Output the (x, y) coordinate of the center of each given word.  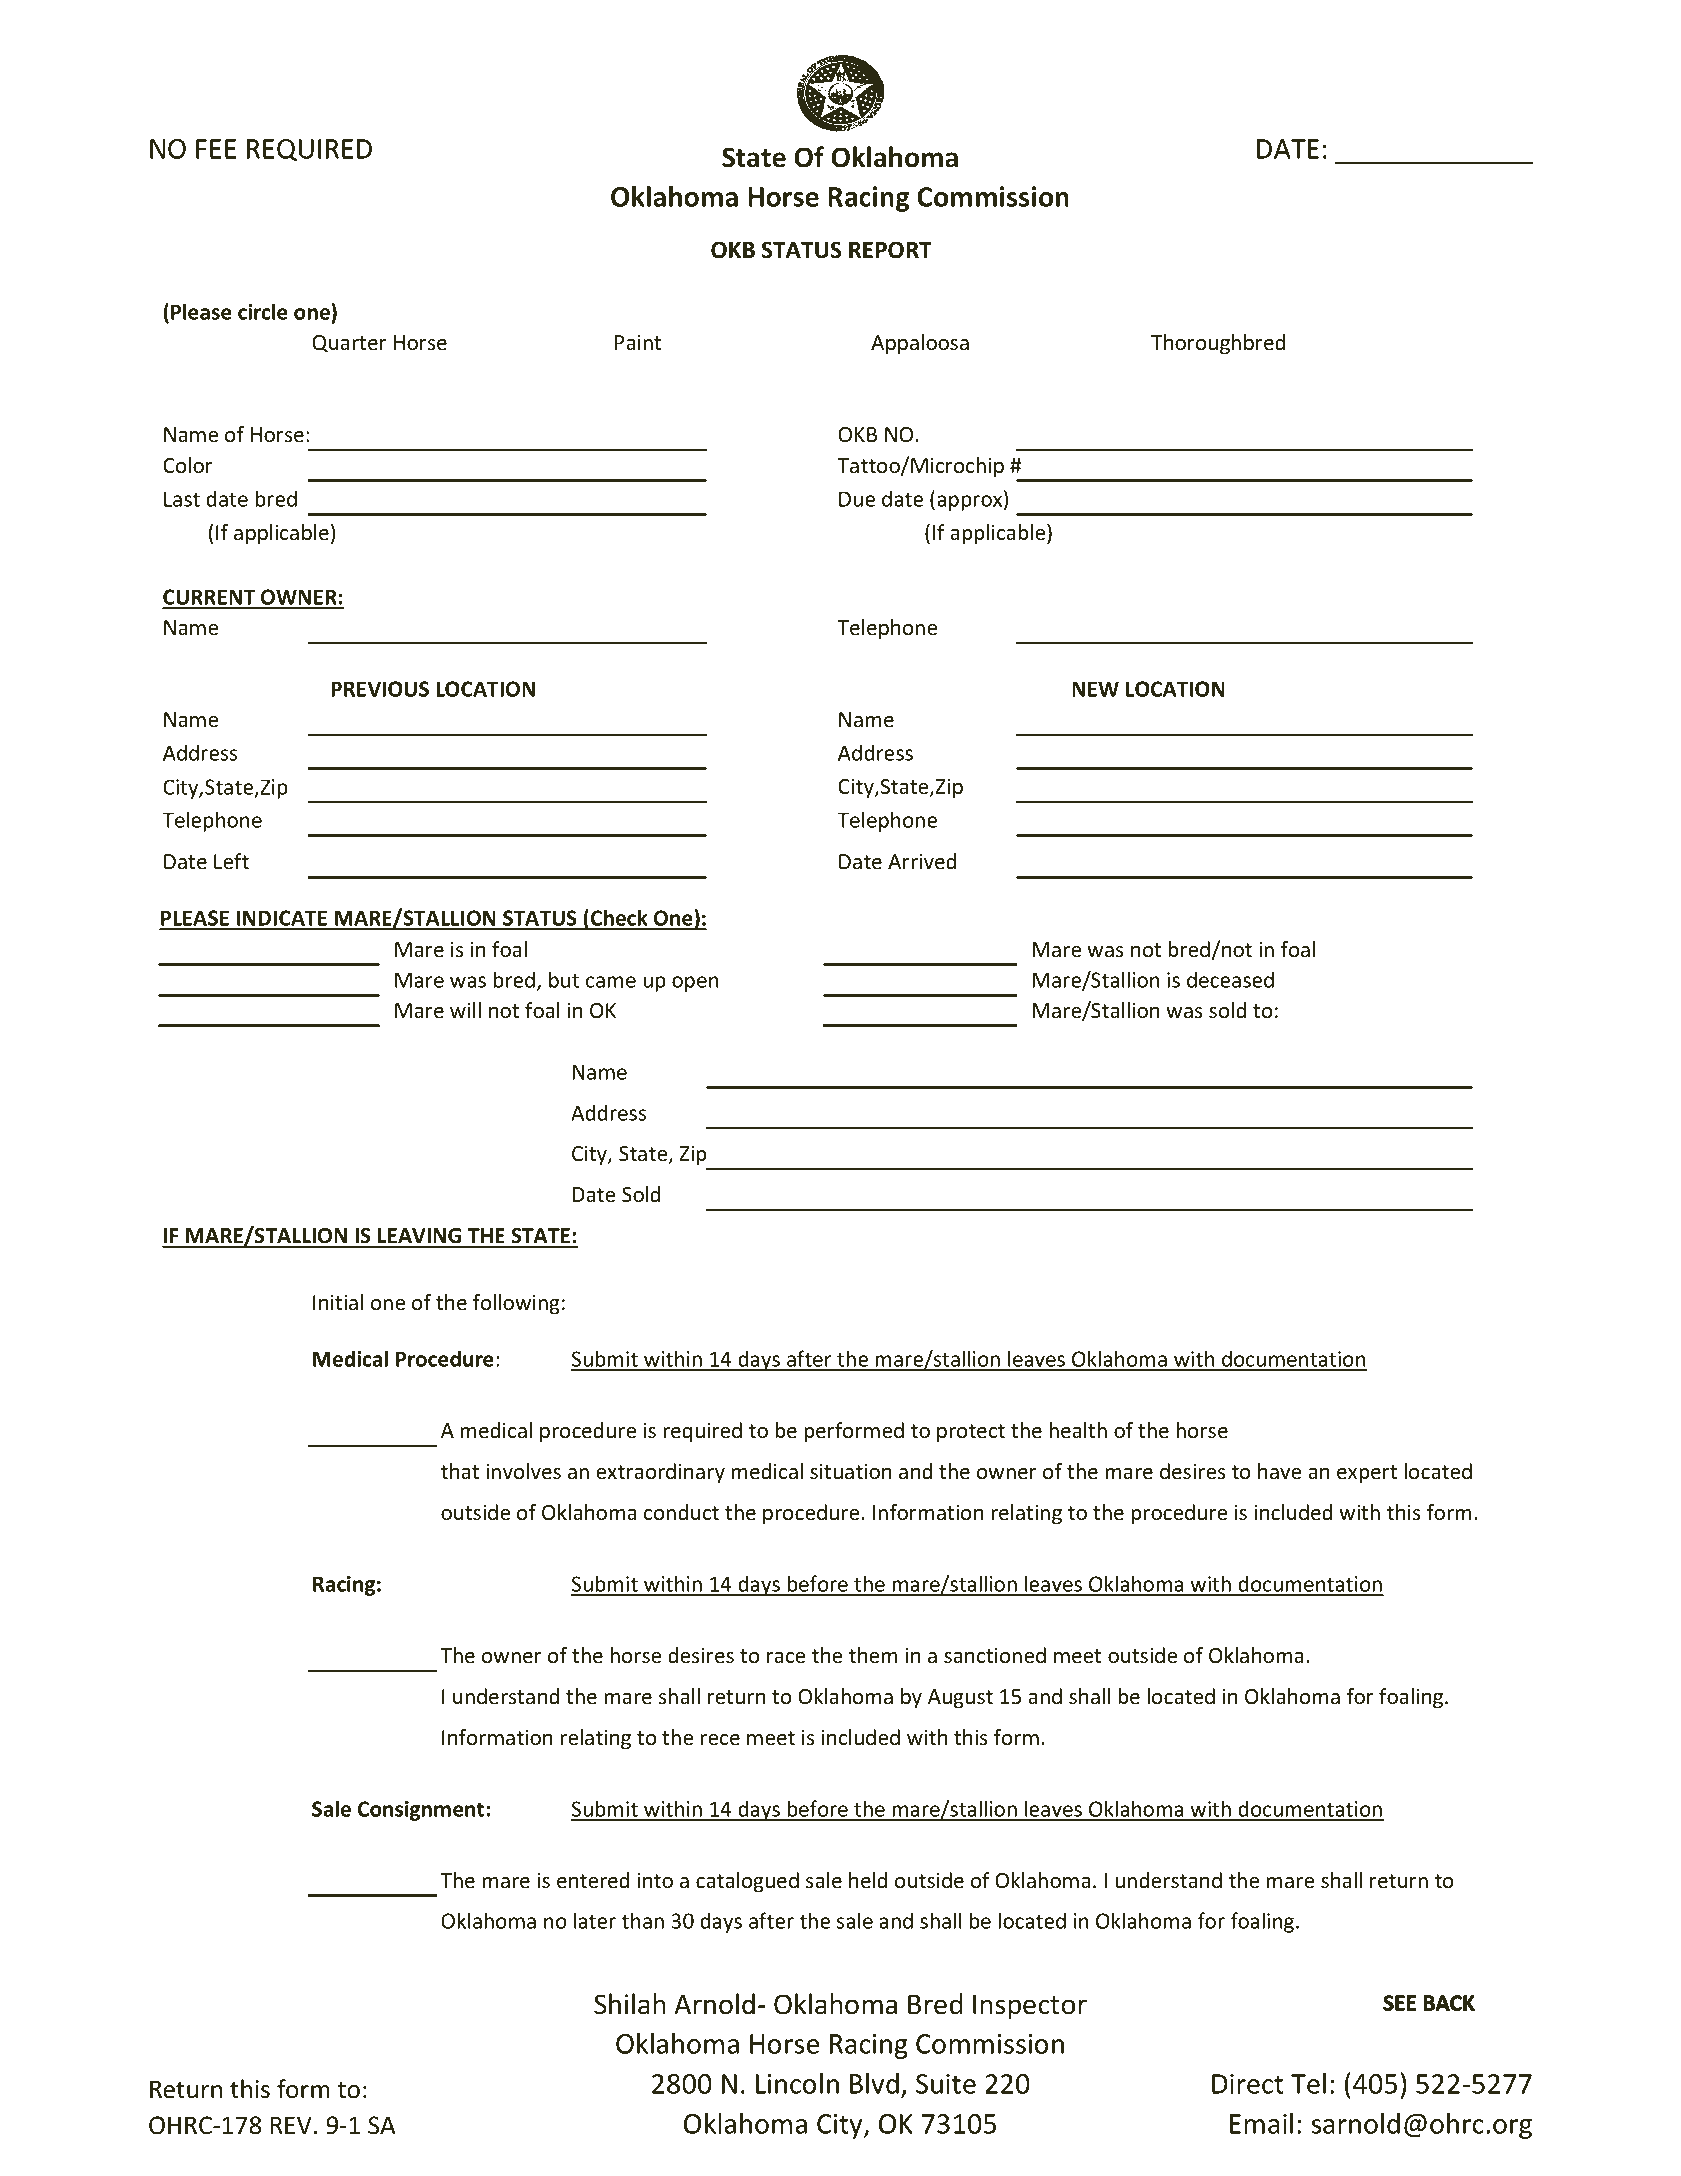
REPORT (890, 250)
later (595, 1920)
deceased (1230, 979)
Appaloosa (920, 344)
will (465, 1010)
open (695, 984)
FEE (216, 149)
